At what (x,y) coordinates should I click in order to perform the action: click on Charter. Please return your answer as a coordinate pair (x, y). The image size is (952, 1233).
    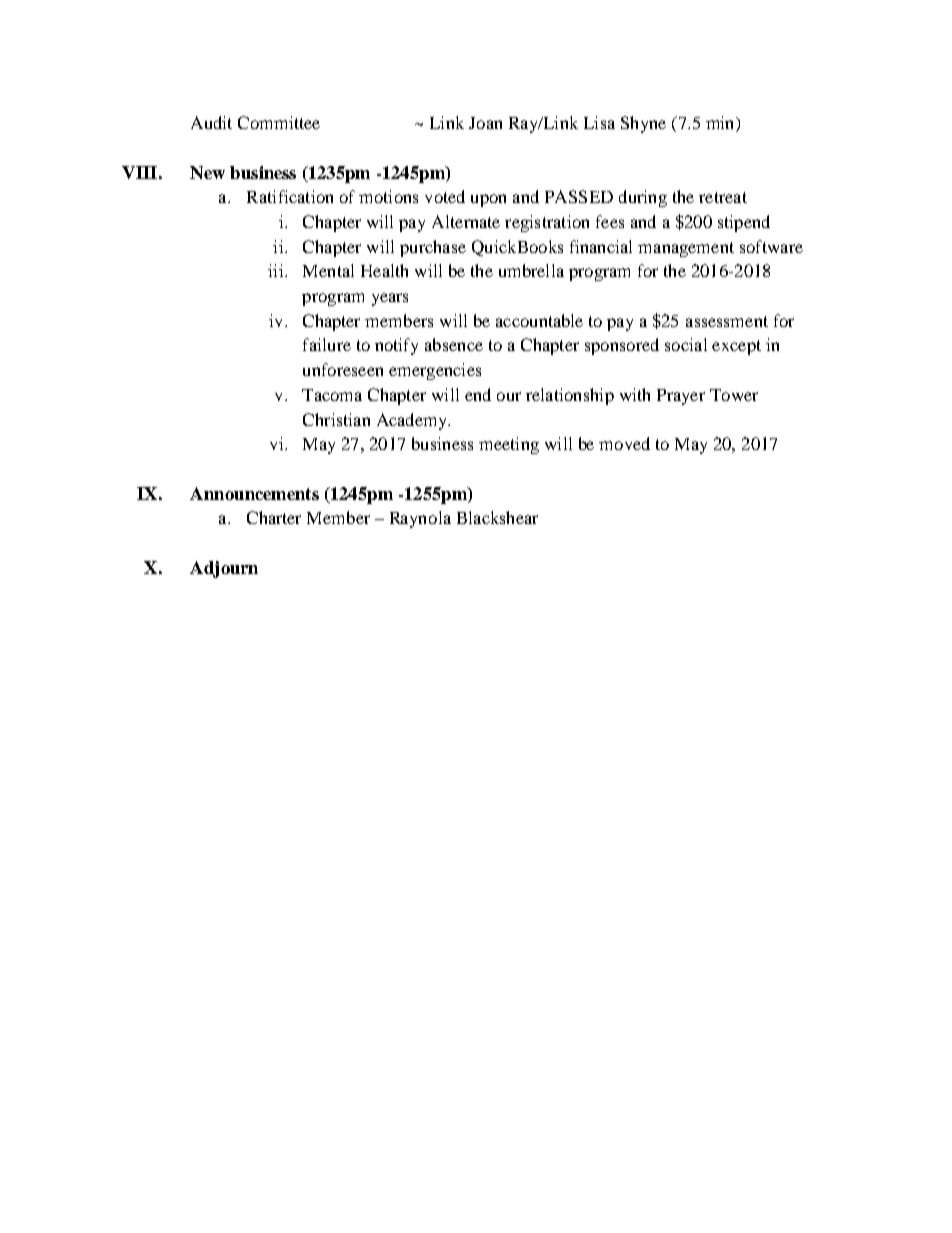
    Looking at the image, I should click on (274, 517).
